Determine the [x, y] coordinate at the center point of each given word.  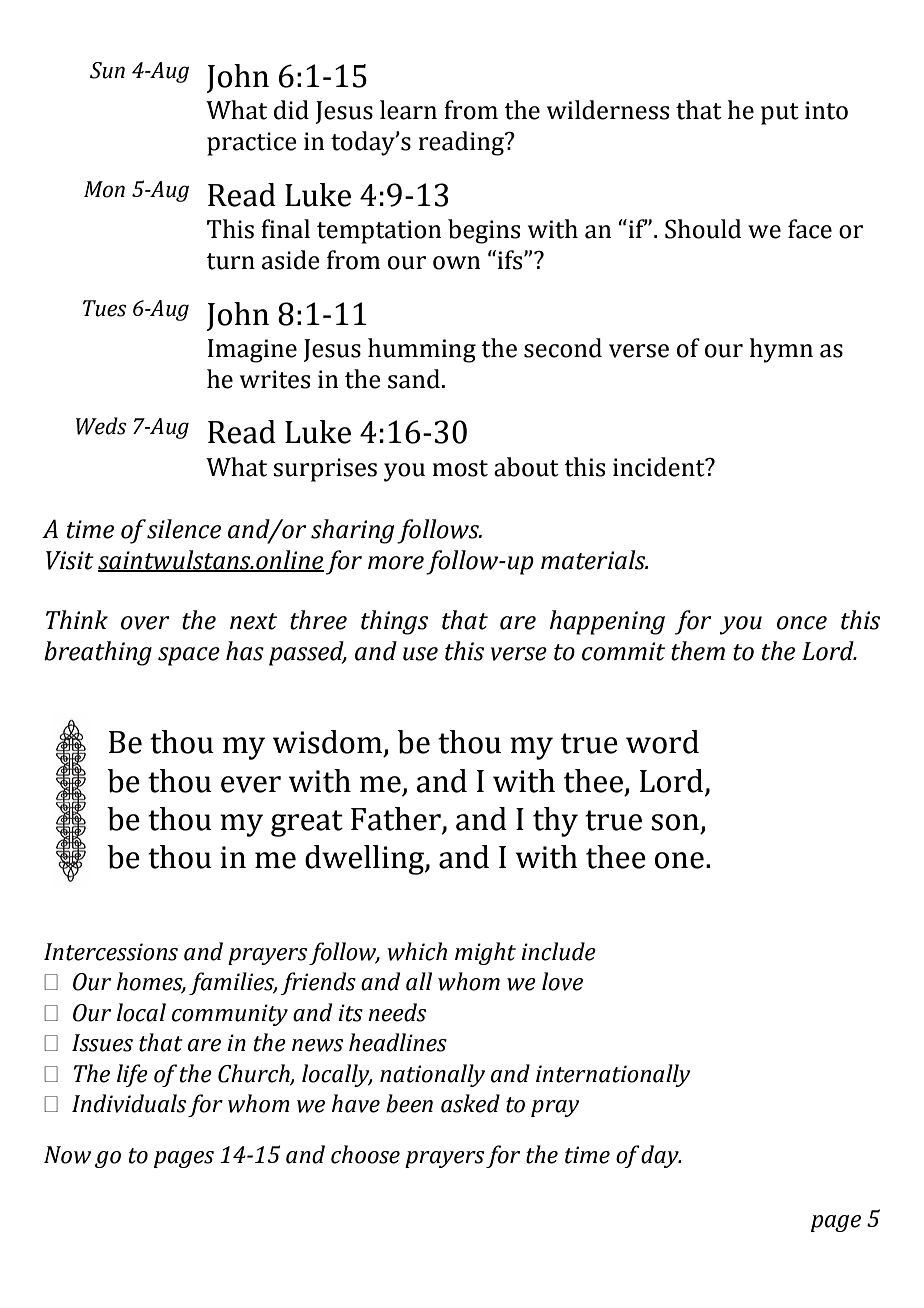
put [780, 114]
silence [184, 529]
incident [660, 467]
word [662, 742]
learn [408, 110]
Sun [107, 70]
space [189, 656]
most [460, 468]
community [230, 1015]
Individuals [129, 1103]
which [417, 951]
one [679, 860]
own [456, 263]
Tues [105, 308]
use [420, 654]
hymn [781, 350]
